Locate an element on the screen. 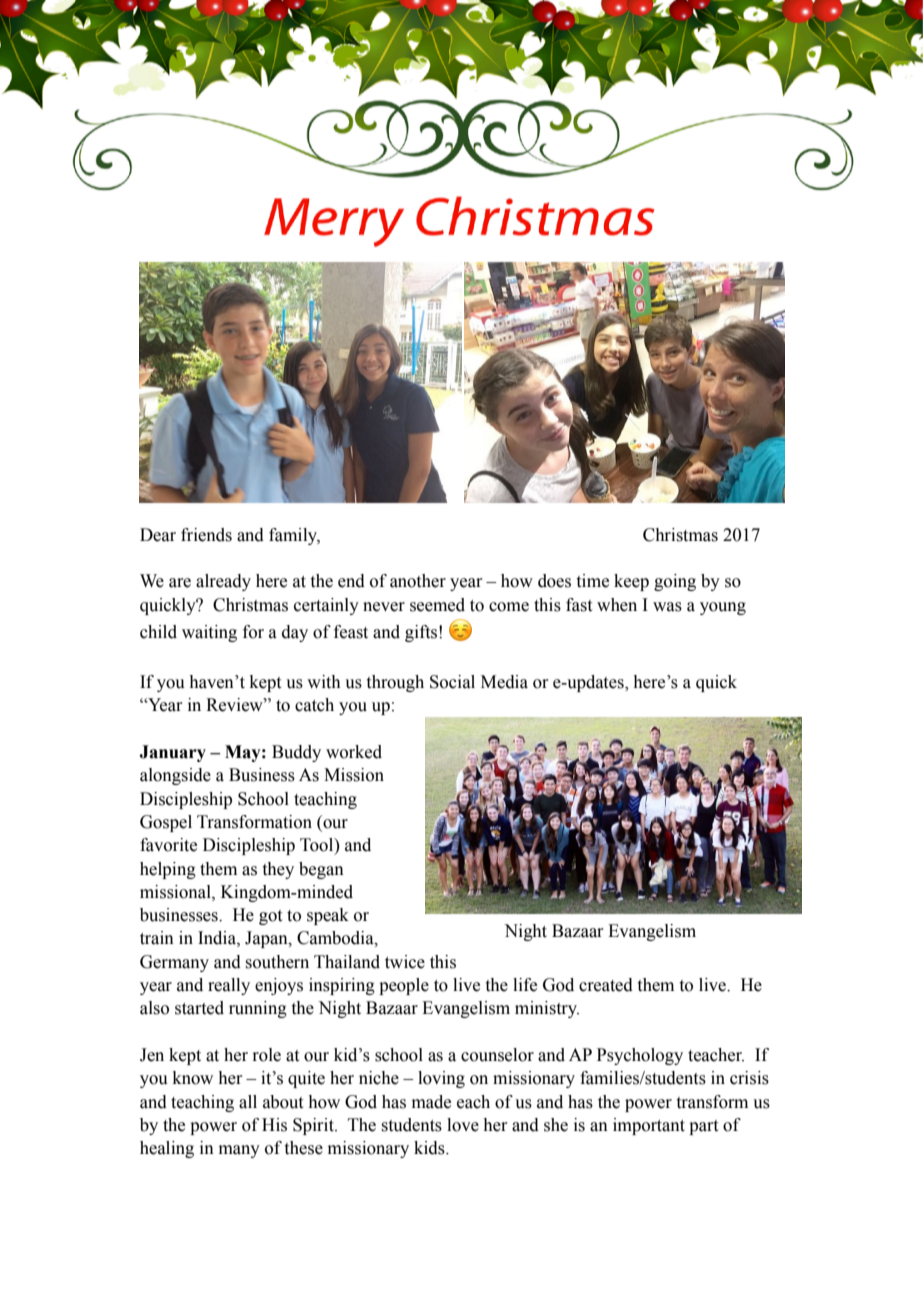  love is located at coordinates (463, 1125).
